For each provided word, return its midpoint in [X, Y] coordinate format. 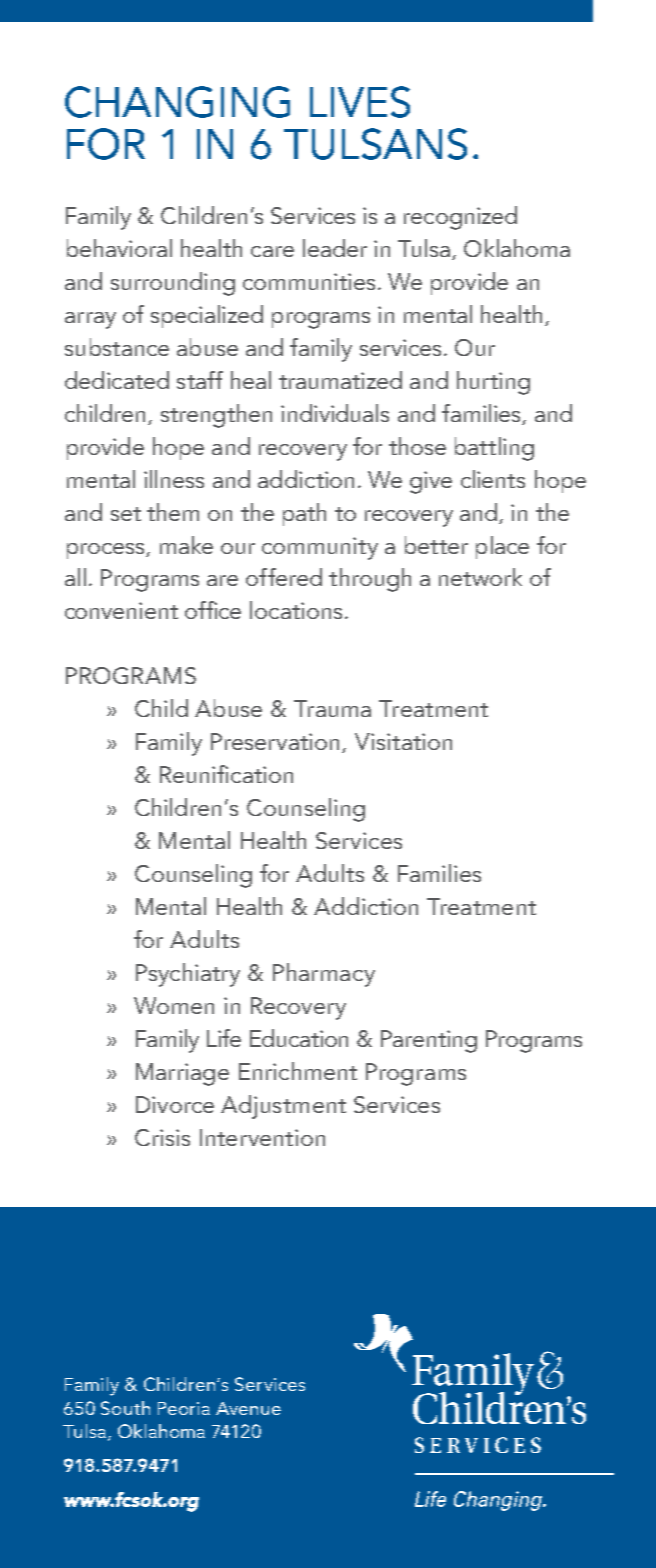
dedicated [117, 380]
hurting [493, 383]
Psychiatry [188, 975]
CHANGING [177, 102]
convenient [121, 610]
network [480, 577]
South [125, 1408]
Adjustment [283, 1107]
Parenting [429, 1041]
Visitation [403, 741]
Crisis [162, 1137]
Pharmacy [324, 975]
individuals [335, 413]
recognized [460, 218]
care [272, 251]
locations [296, 610]
